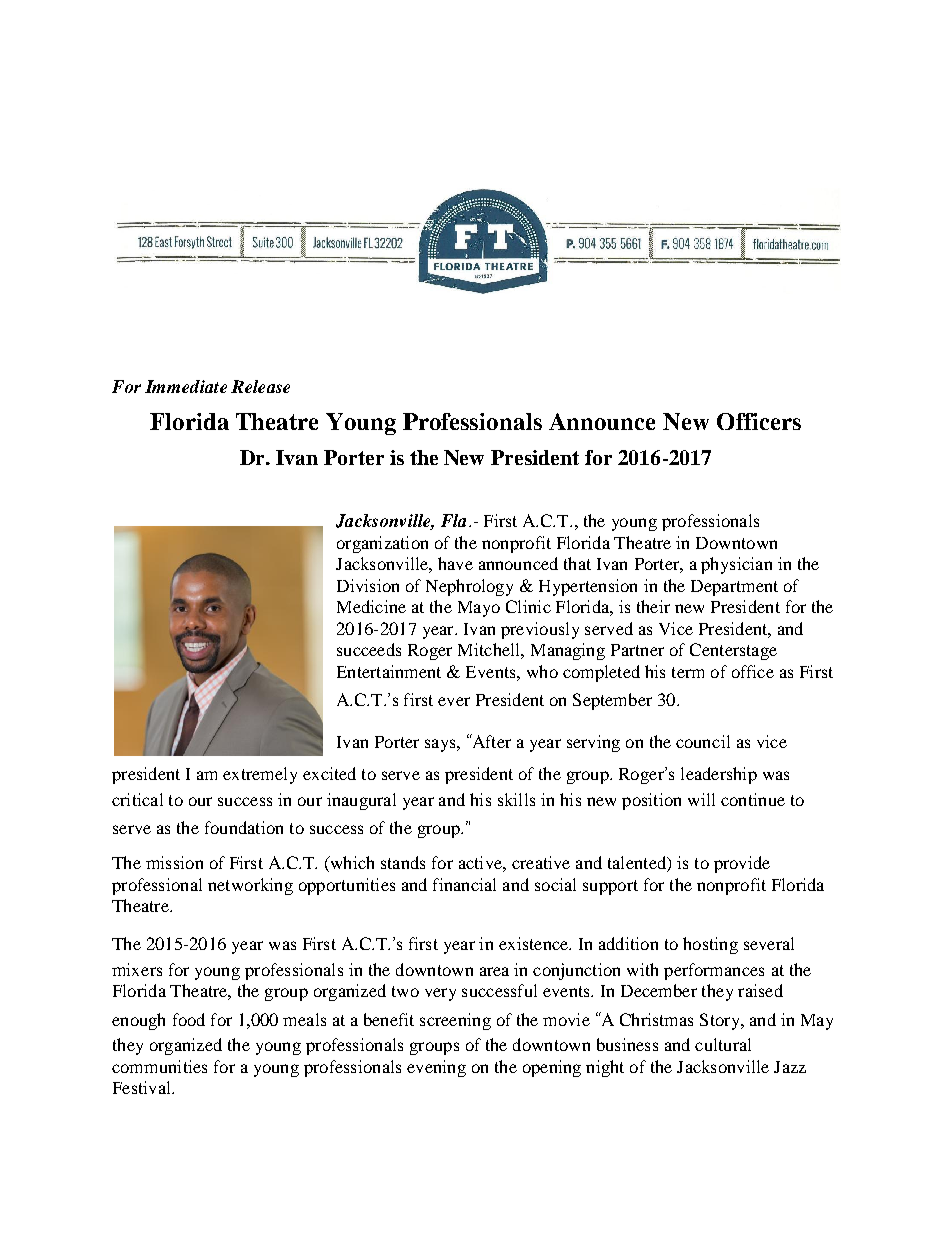 The width and height of the image is (952, 1233). What do you see at coordinates (389, 671) in the image?
I see `Entertainment` at bounding box center [389, 671].
